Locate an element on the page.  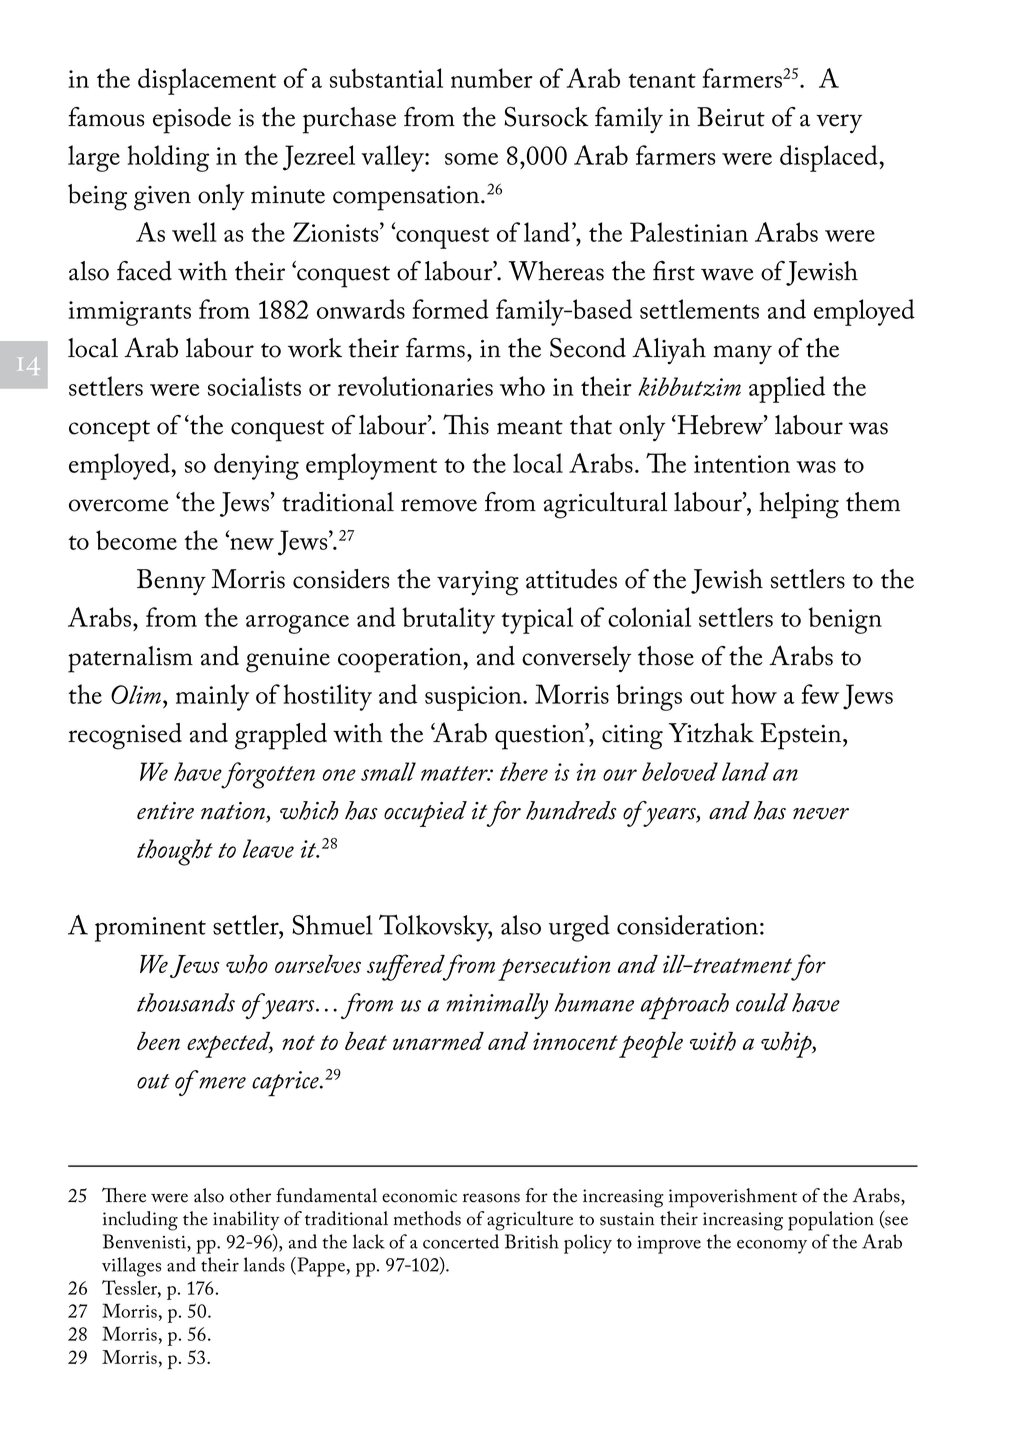
never is located at coordinates (821, 814).
